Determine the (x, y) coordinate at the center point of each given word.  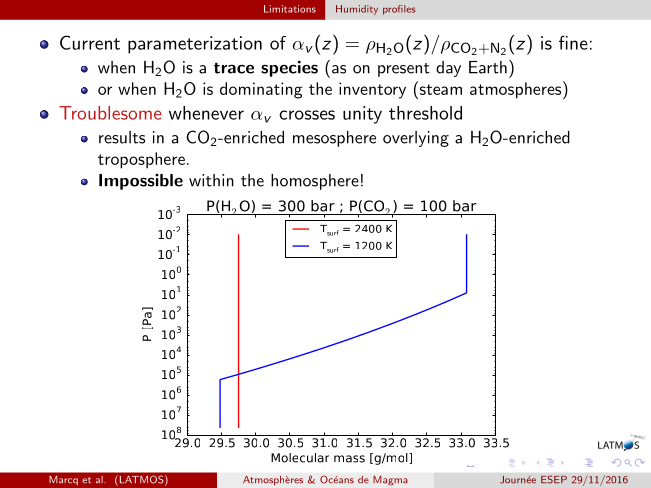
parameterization (195, 45)
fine (573, 42)
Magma (390, 480)
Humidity (357, 10)
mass (349, 459)
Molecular (300, 458)
